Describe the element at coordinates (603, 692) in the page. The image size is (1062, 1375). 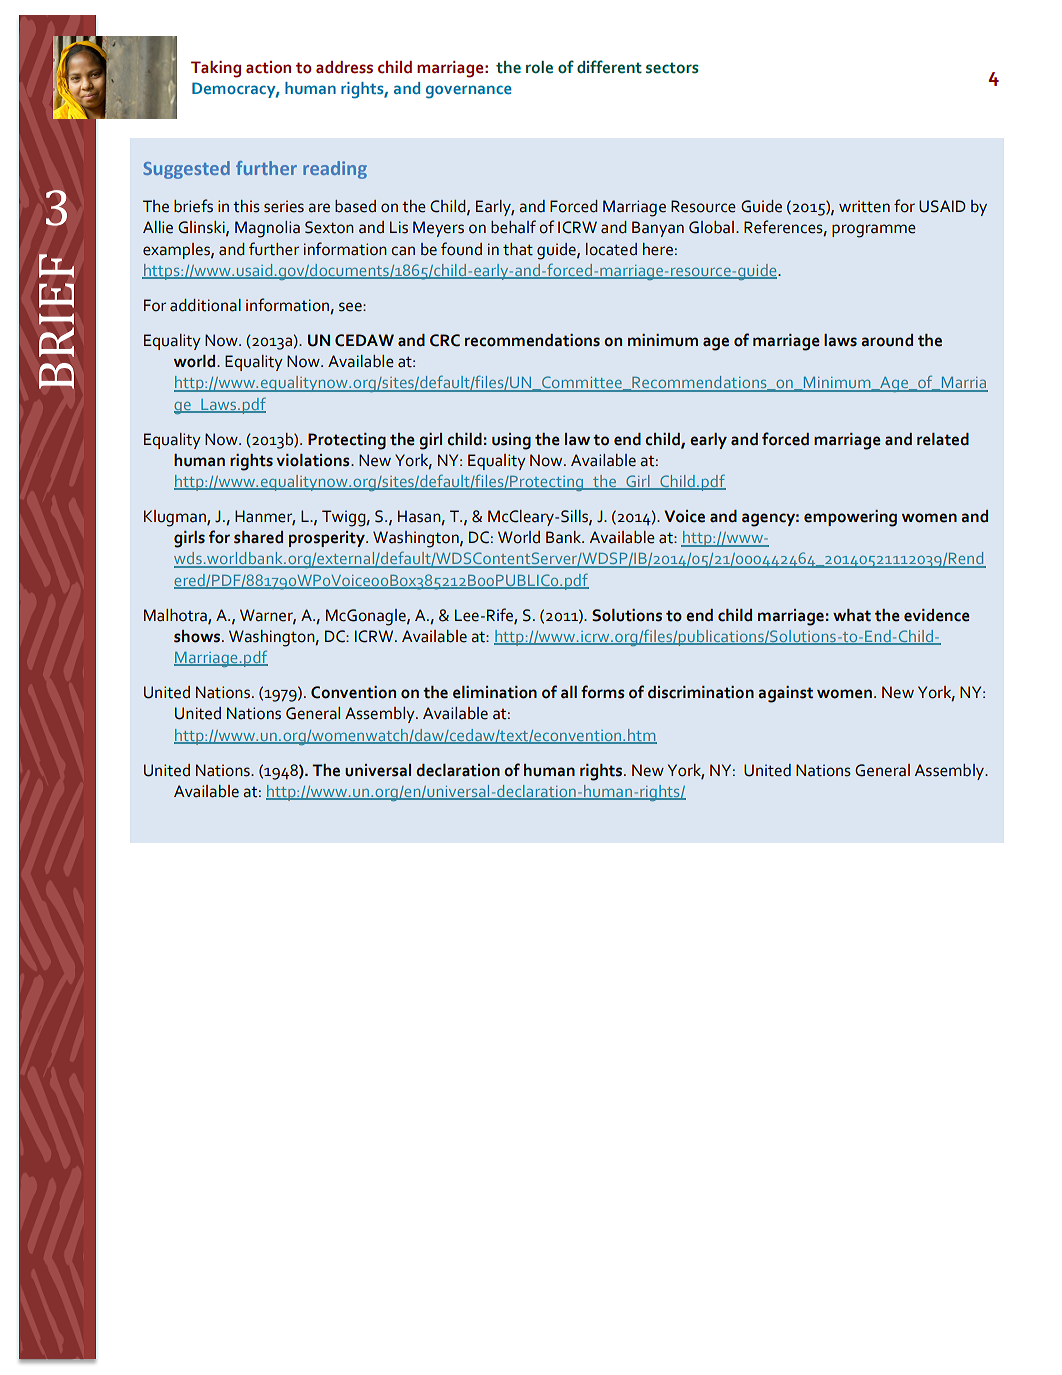
I see `forms` at that location.
